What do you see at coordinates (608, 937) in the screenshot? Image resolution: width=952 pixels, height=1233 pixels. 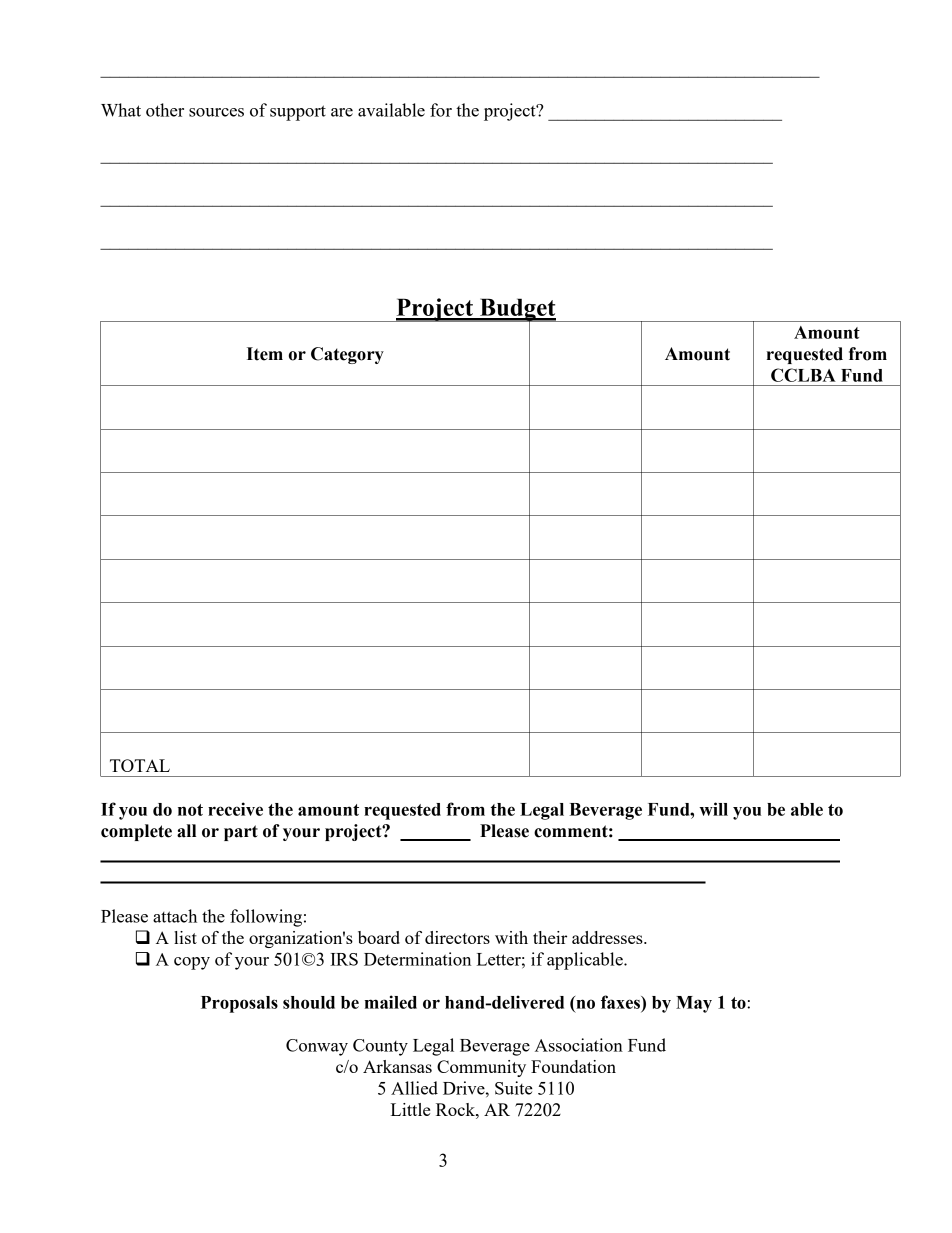 I see `addresses` at bounding box center [608, 937].
